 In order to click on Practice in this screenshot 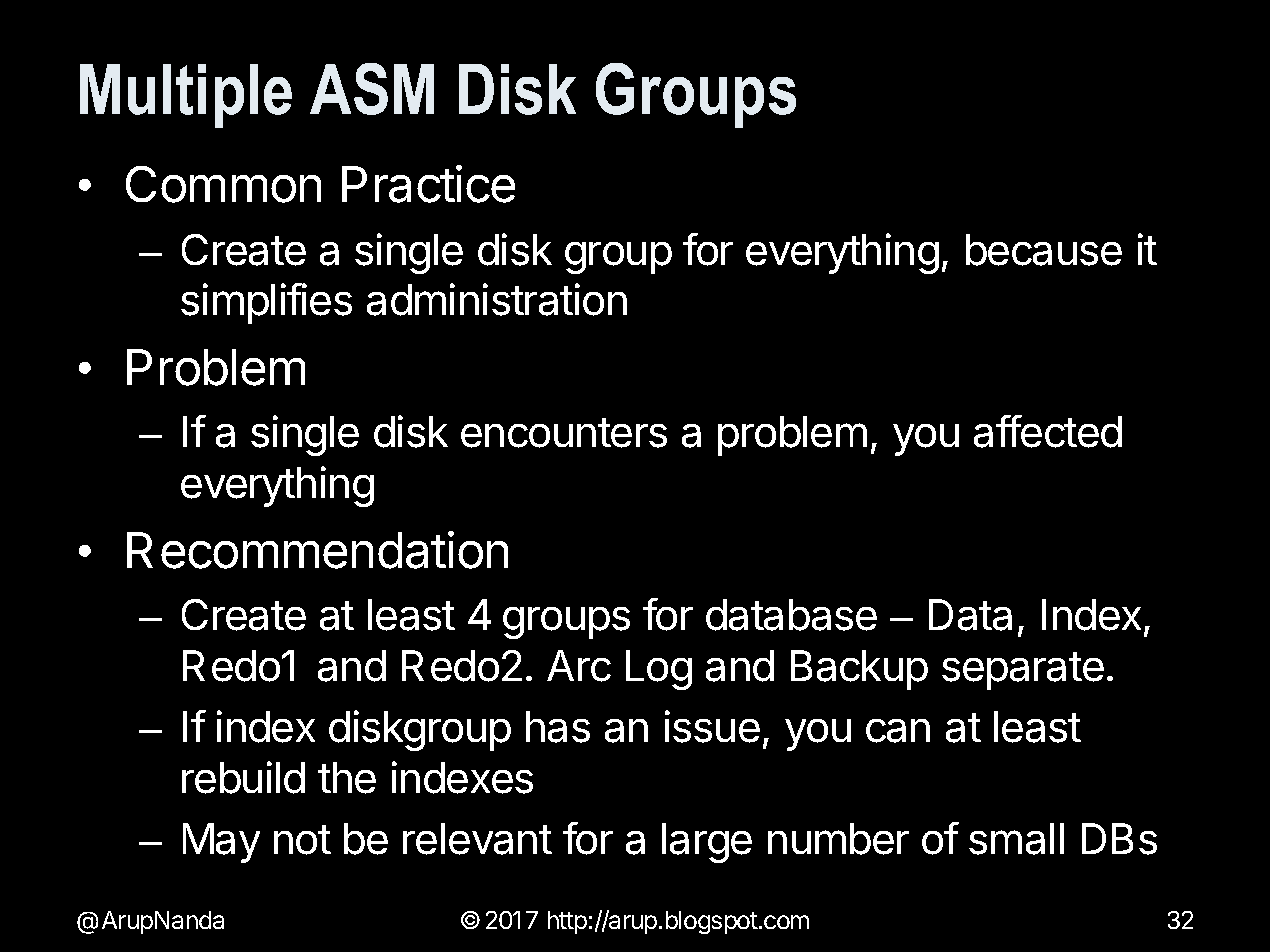, I will do `click(428, 184)`.
